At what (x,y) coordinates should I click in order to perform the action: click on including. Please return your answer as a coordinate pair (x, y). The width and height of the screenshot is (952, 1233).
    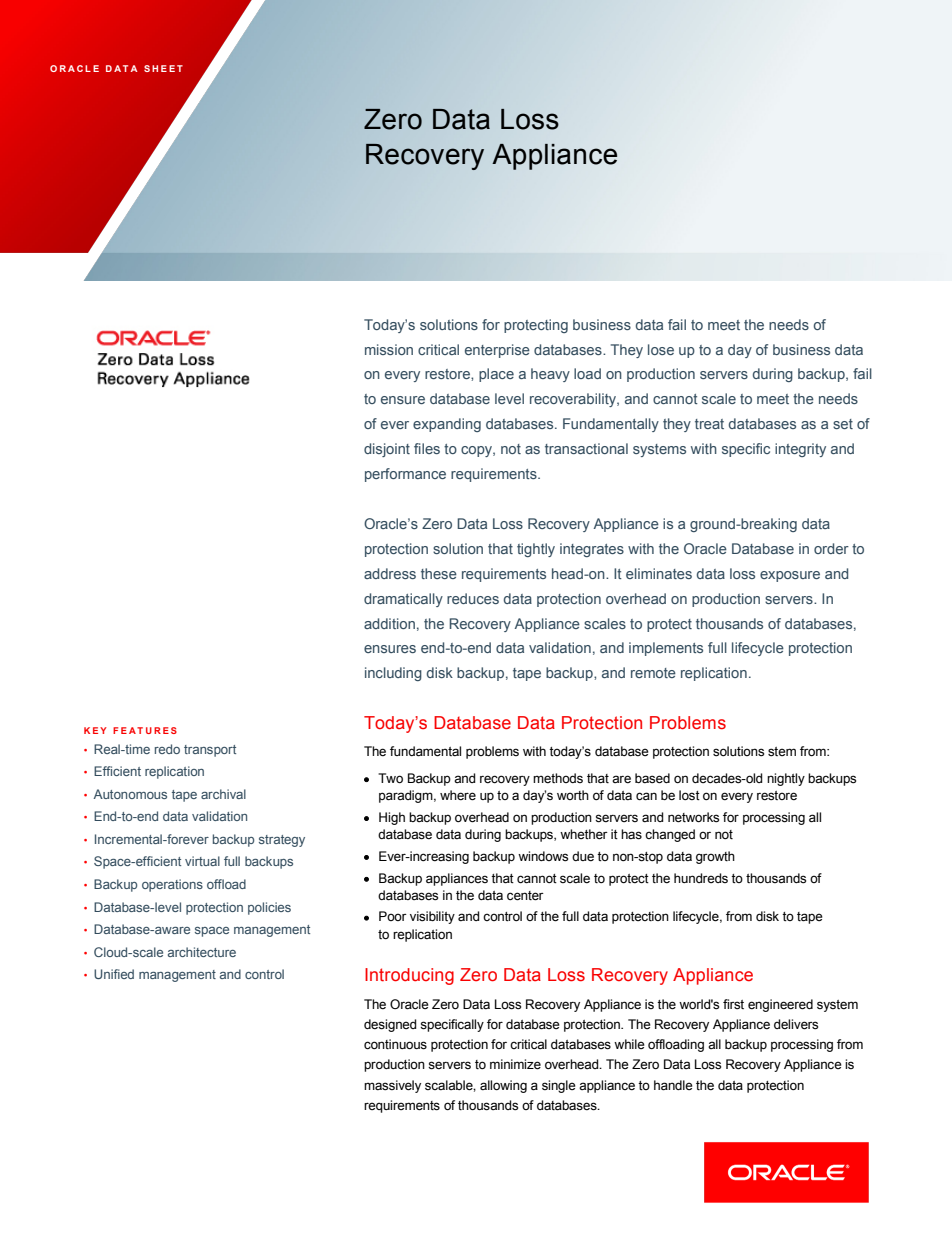
    Looking at the image, I should click on (393, 674).
